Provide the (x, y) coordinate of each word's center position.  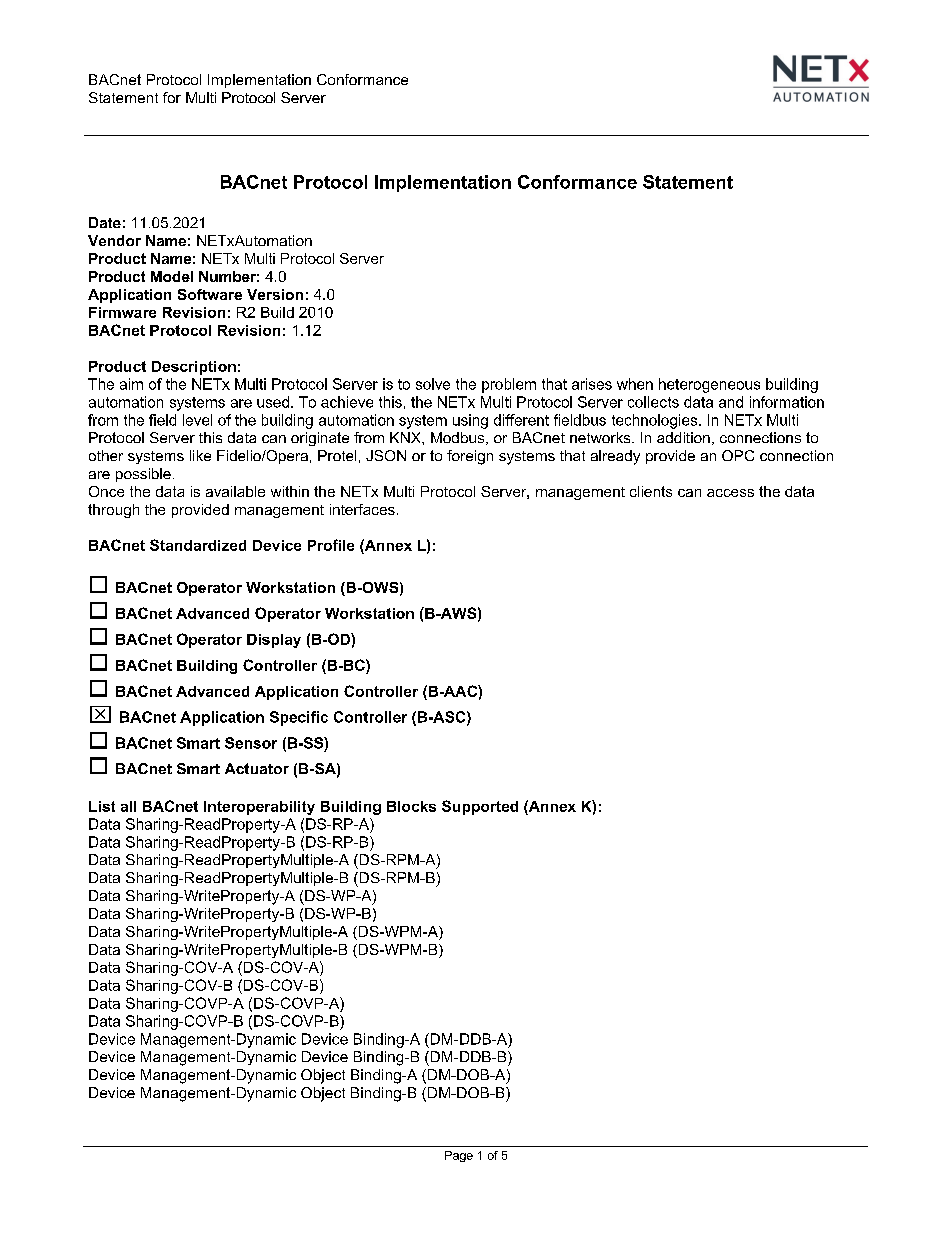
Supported (480, 807)
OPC (738, 455)
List (102, 806)
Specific (299, 718)
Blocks (411, 806)
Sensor (251, 743)
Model (172, 276)
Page (459, 1156)
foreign (470, 457)
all (128, 806)
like (200, 455)
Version (275, 294)
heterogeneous (709, 385)
